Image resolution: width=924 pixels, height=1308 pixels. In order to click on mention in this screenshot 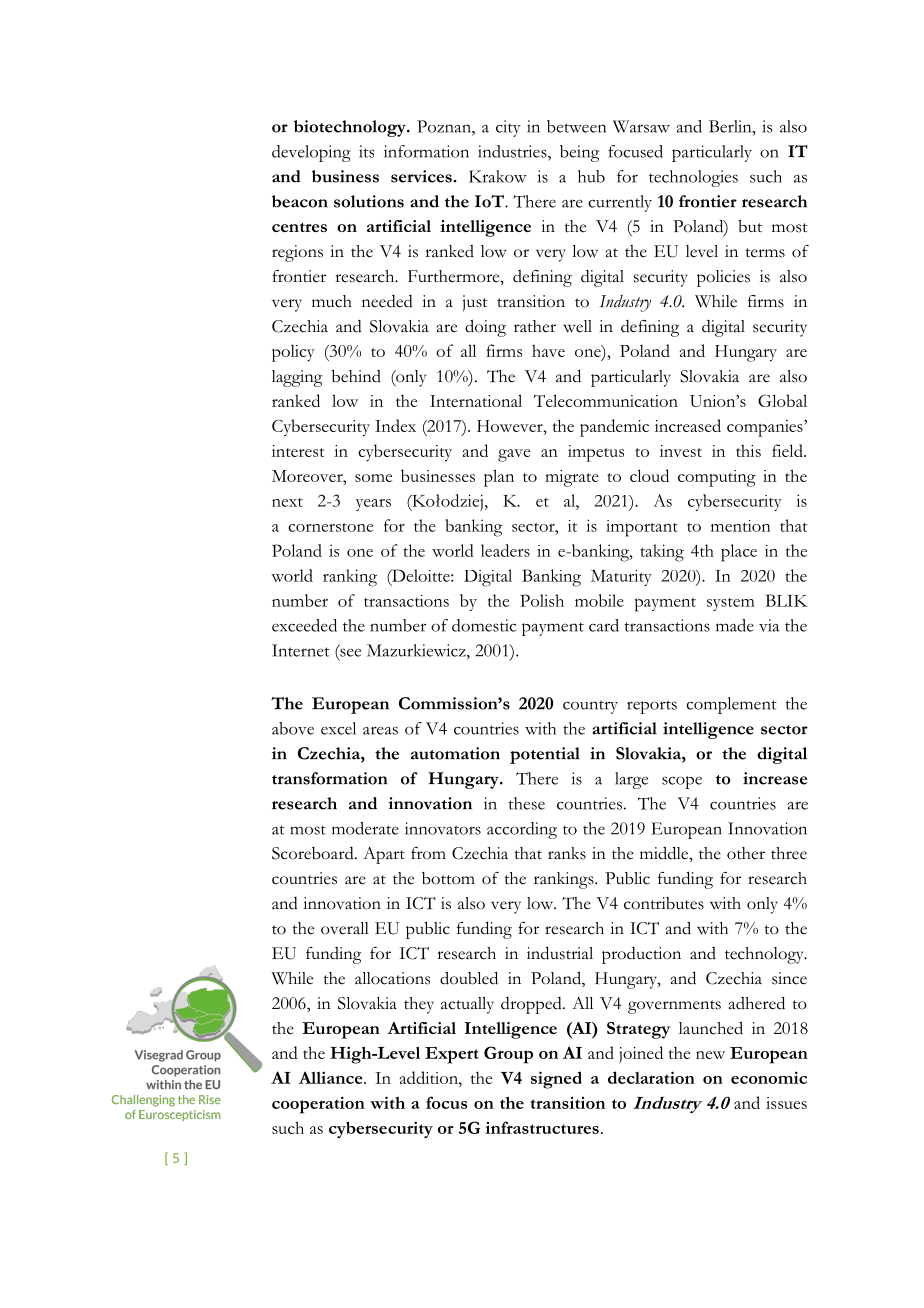, I will do `click(741, 526)`.
